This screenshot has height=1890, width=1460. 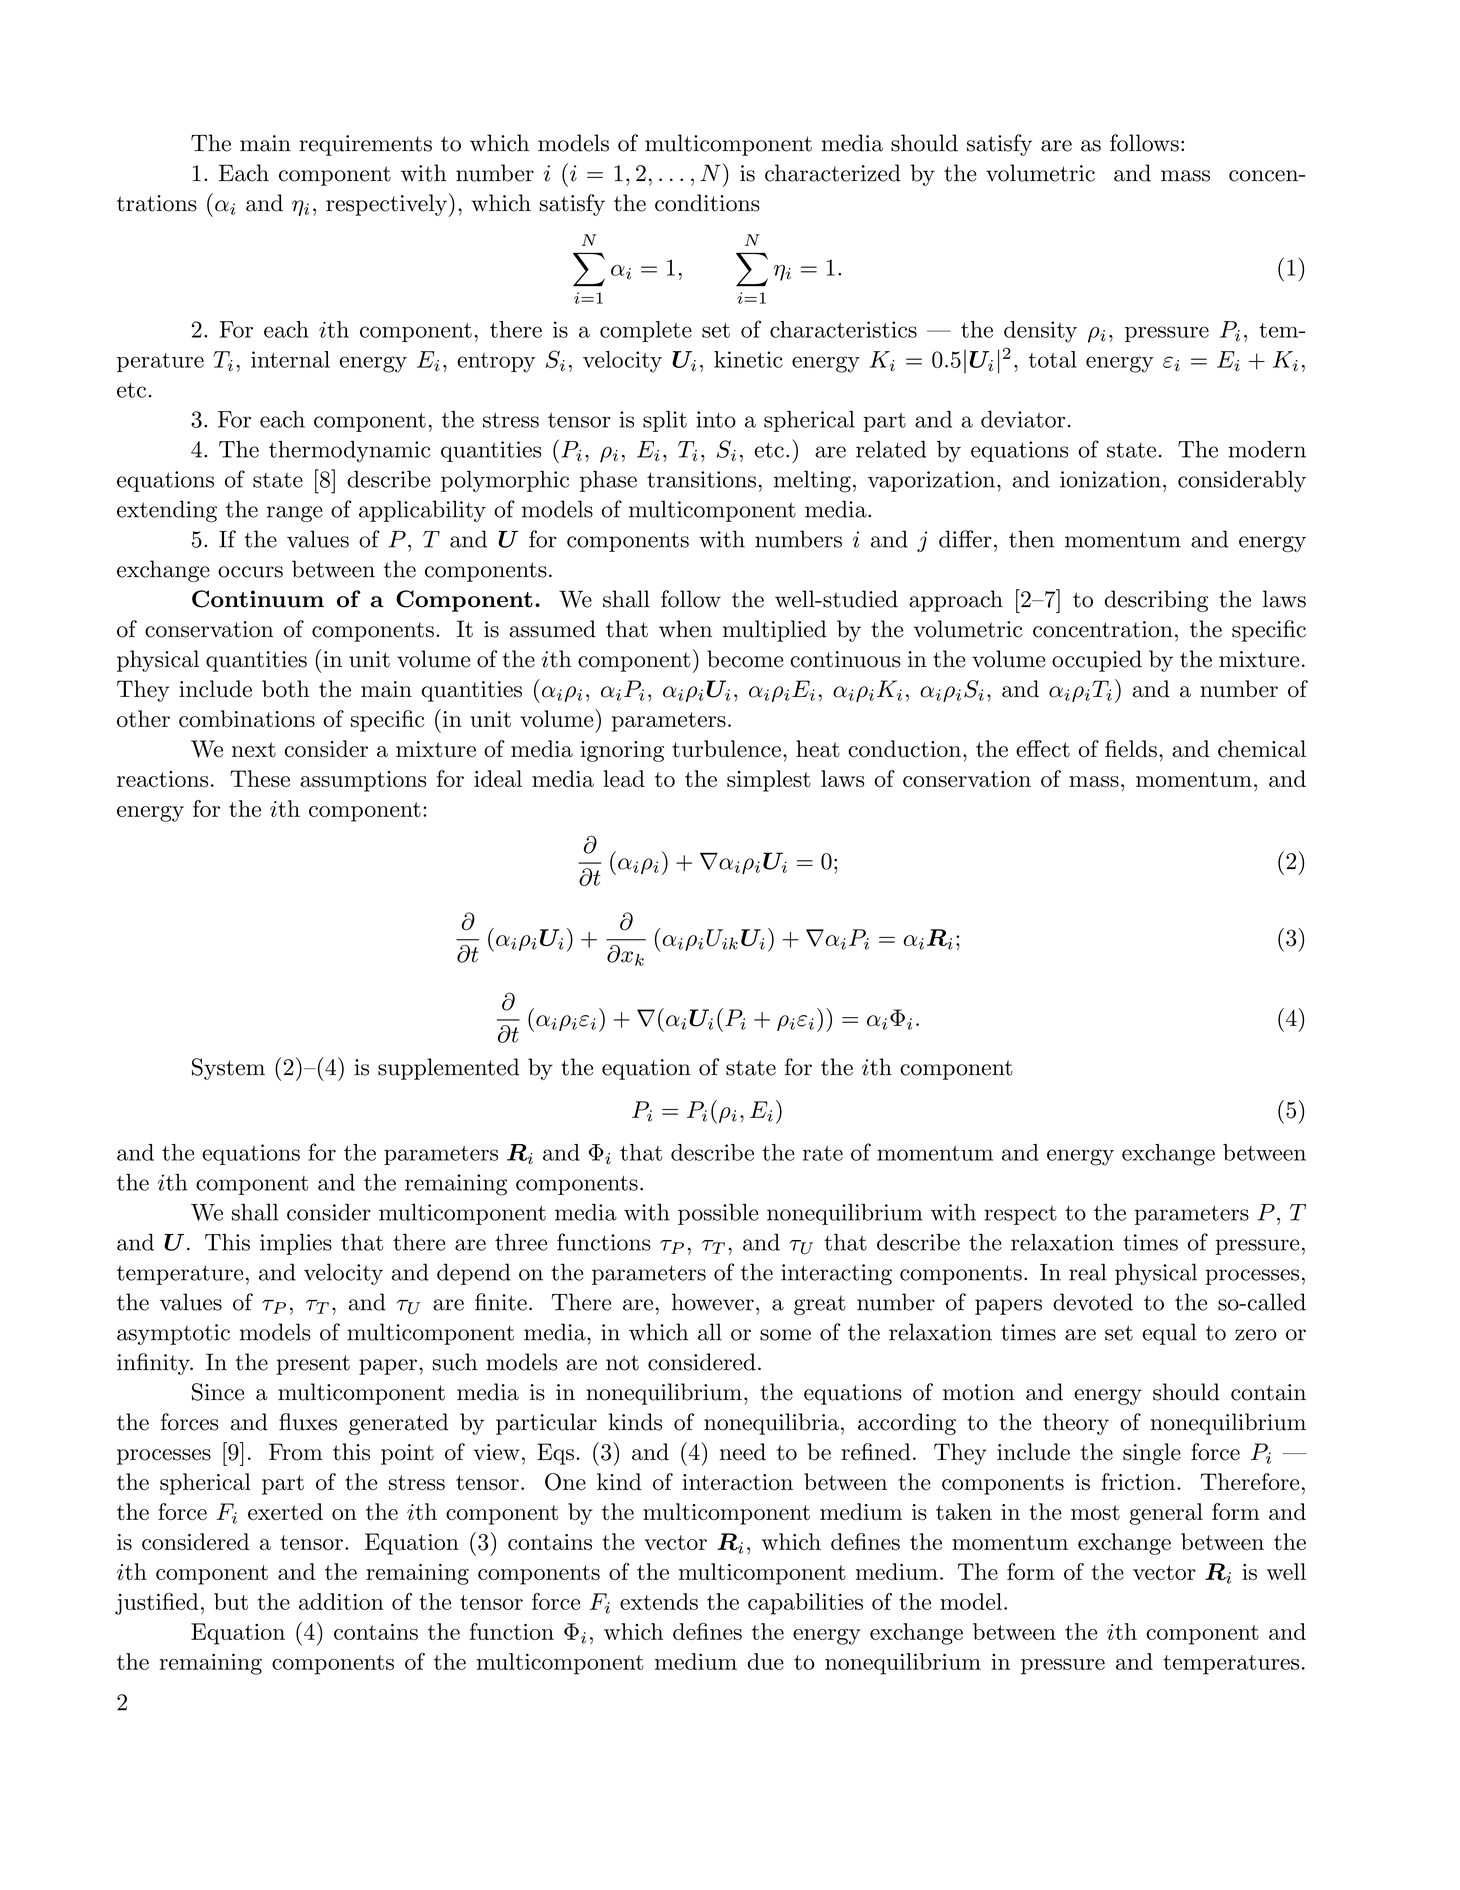 I want to click on requirements, so click(x=365, y=145).
